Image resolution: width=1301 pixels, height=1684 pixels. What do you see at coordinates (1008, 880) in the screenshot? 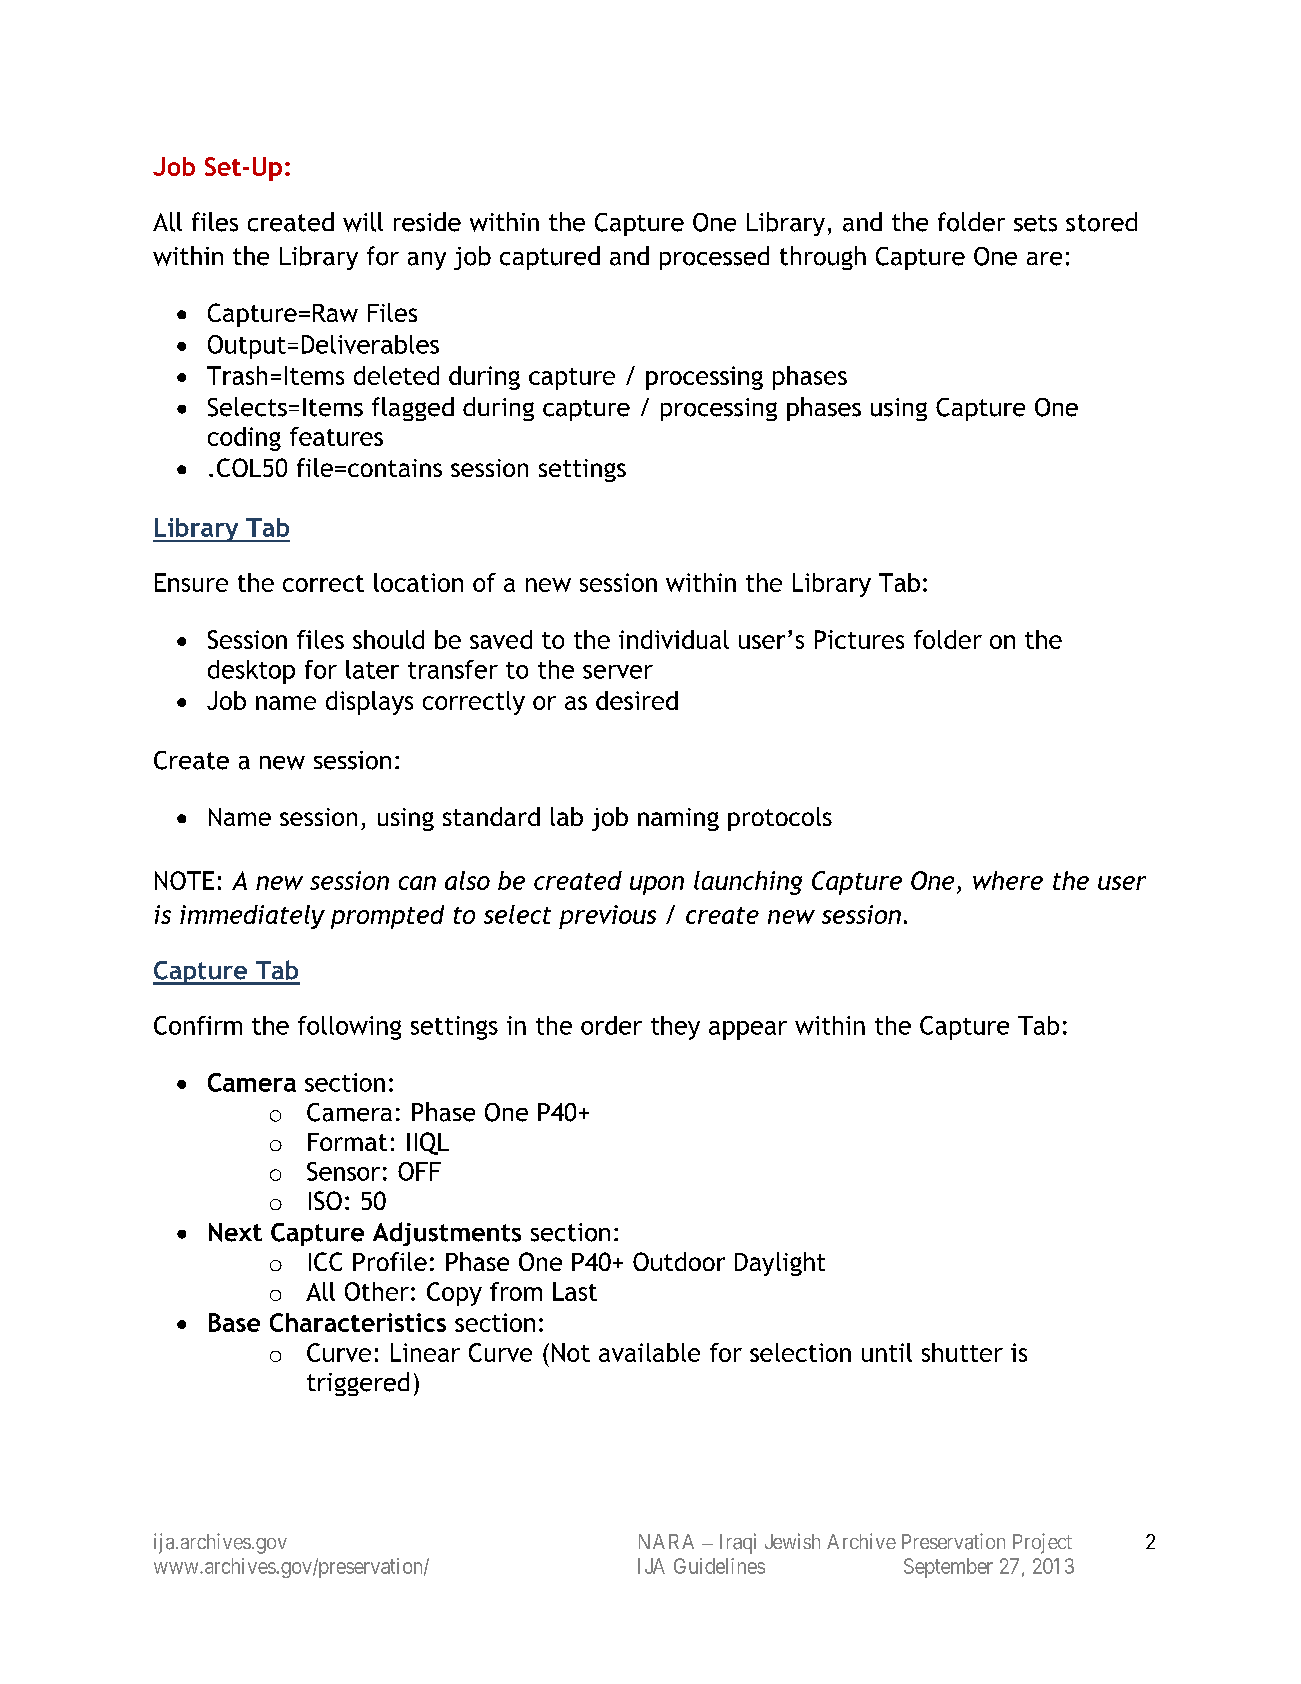
I see `where` at bounding box center [1008, 880].
